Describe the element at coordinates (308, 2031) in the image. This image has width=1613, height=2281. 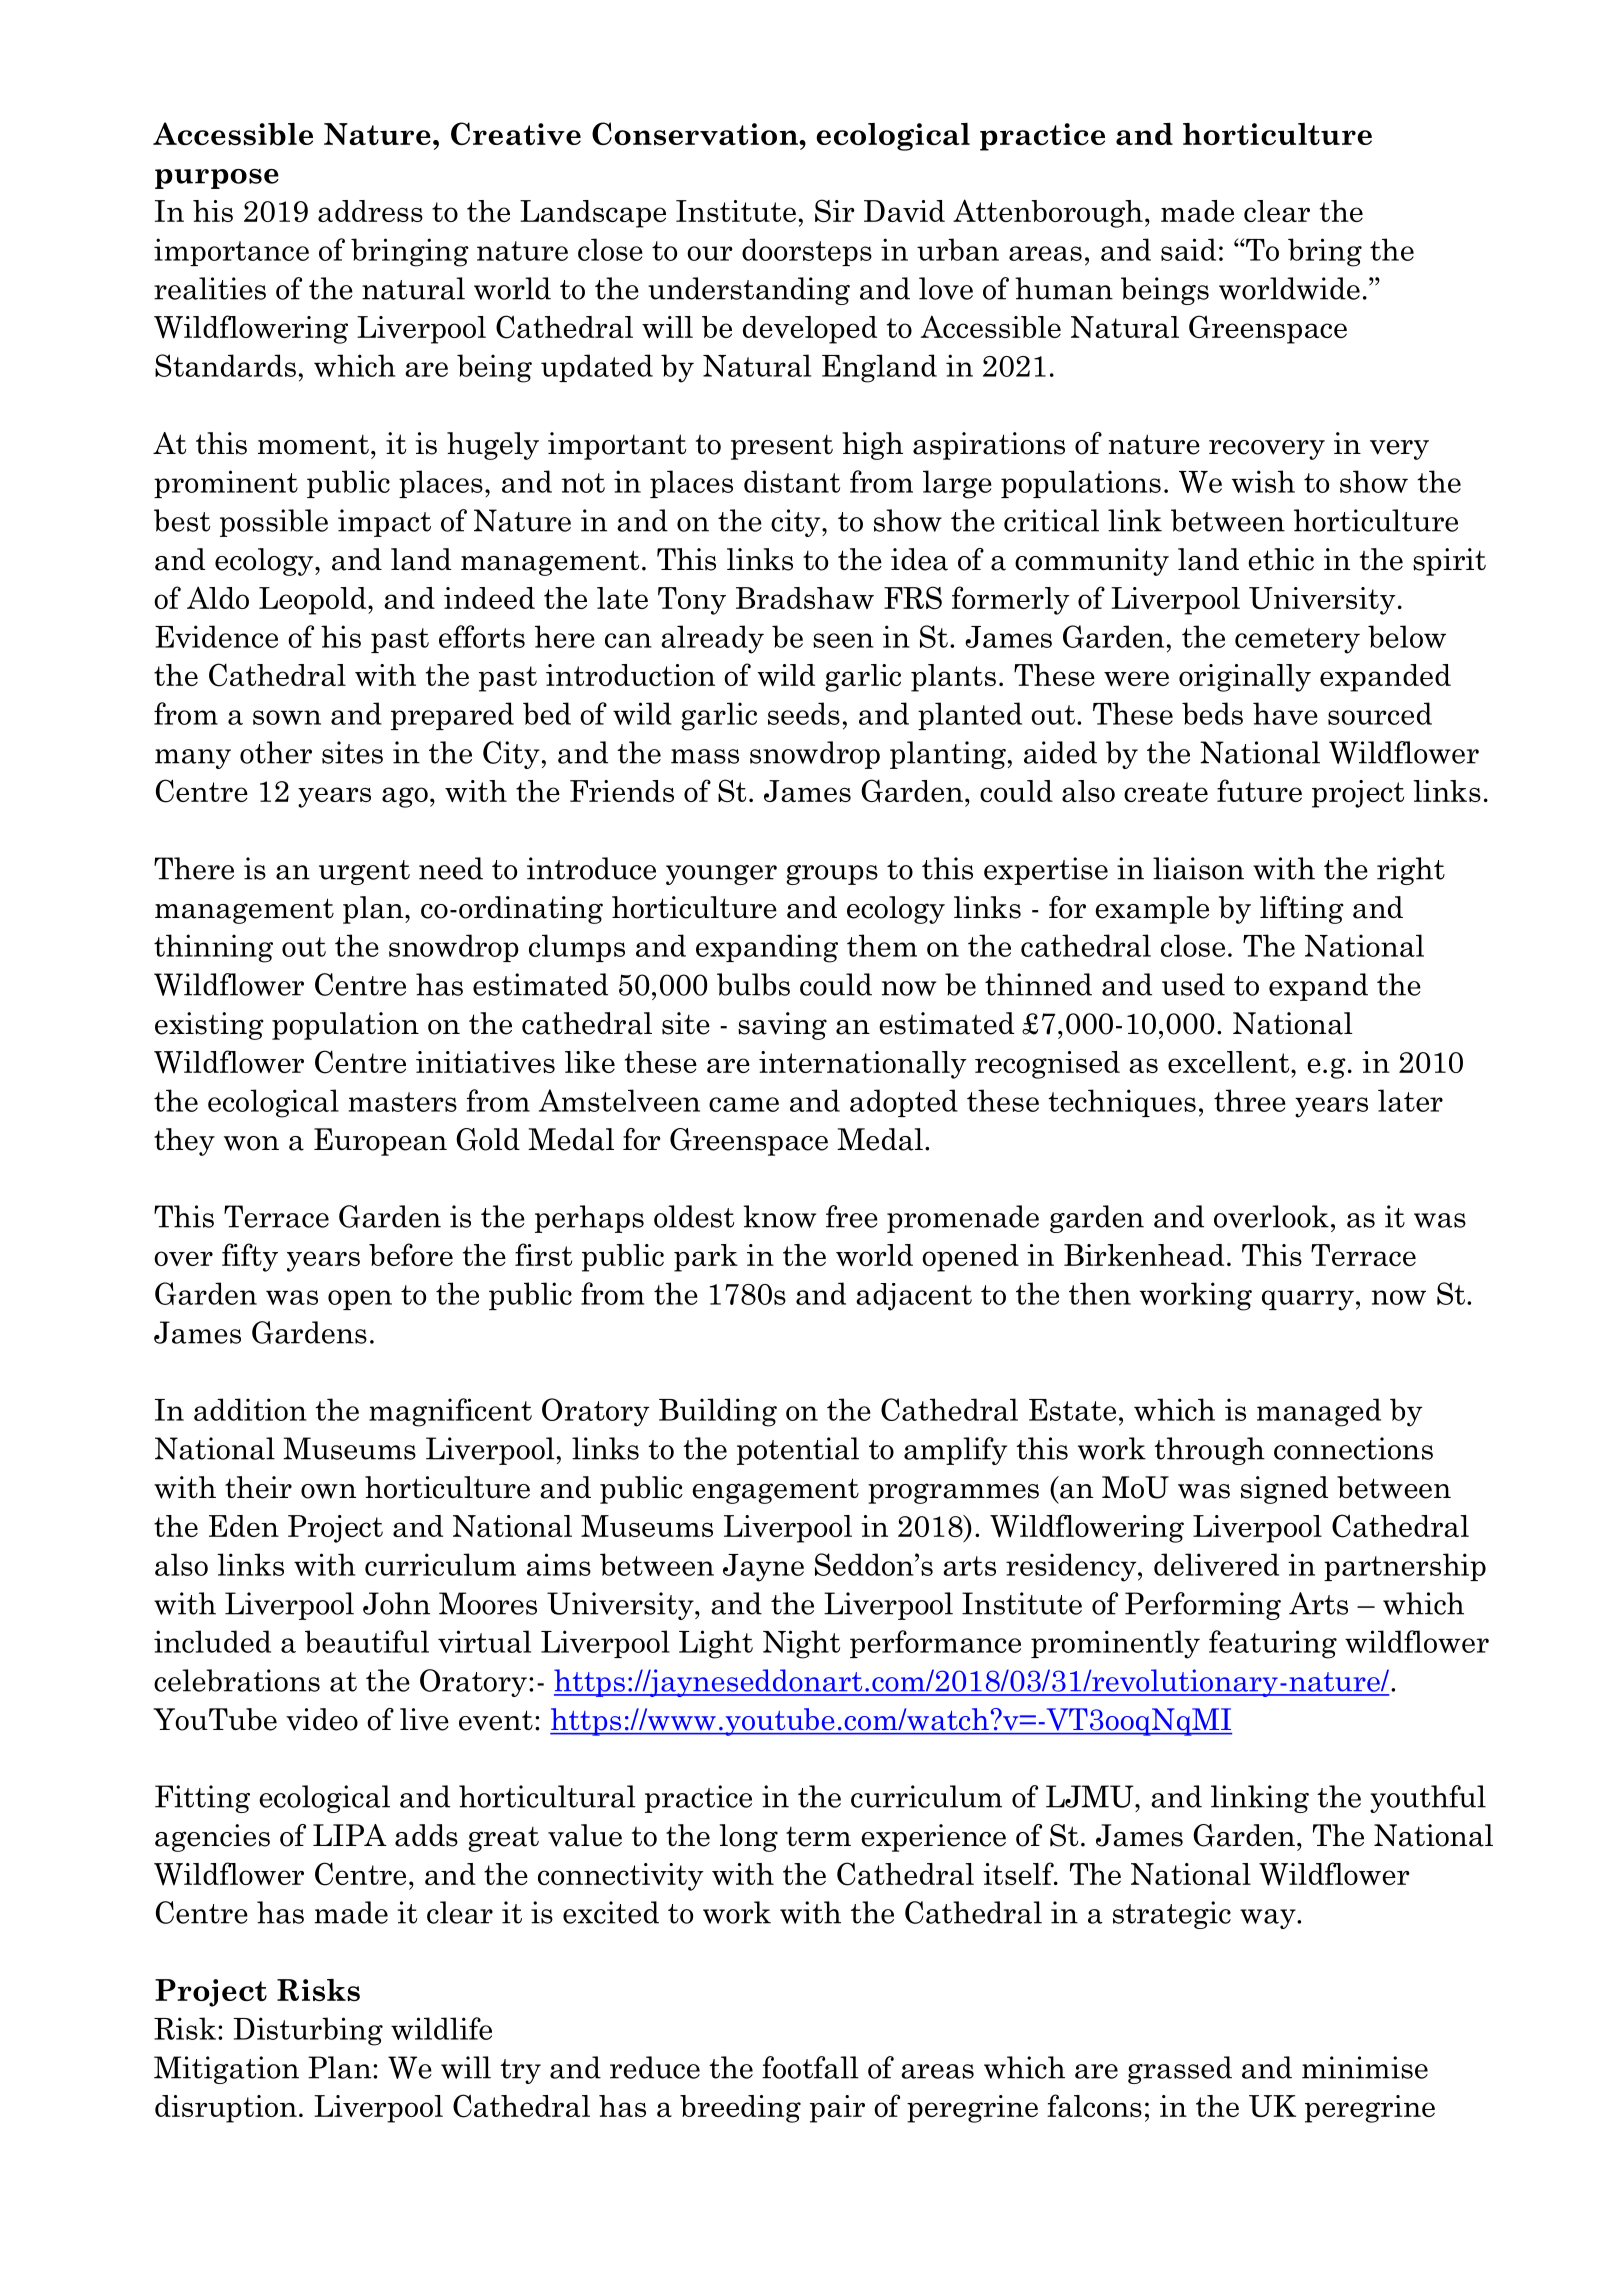
I see `Disturbing` at that location.
